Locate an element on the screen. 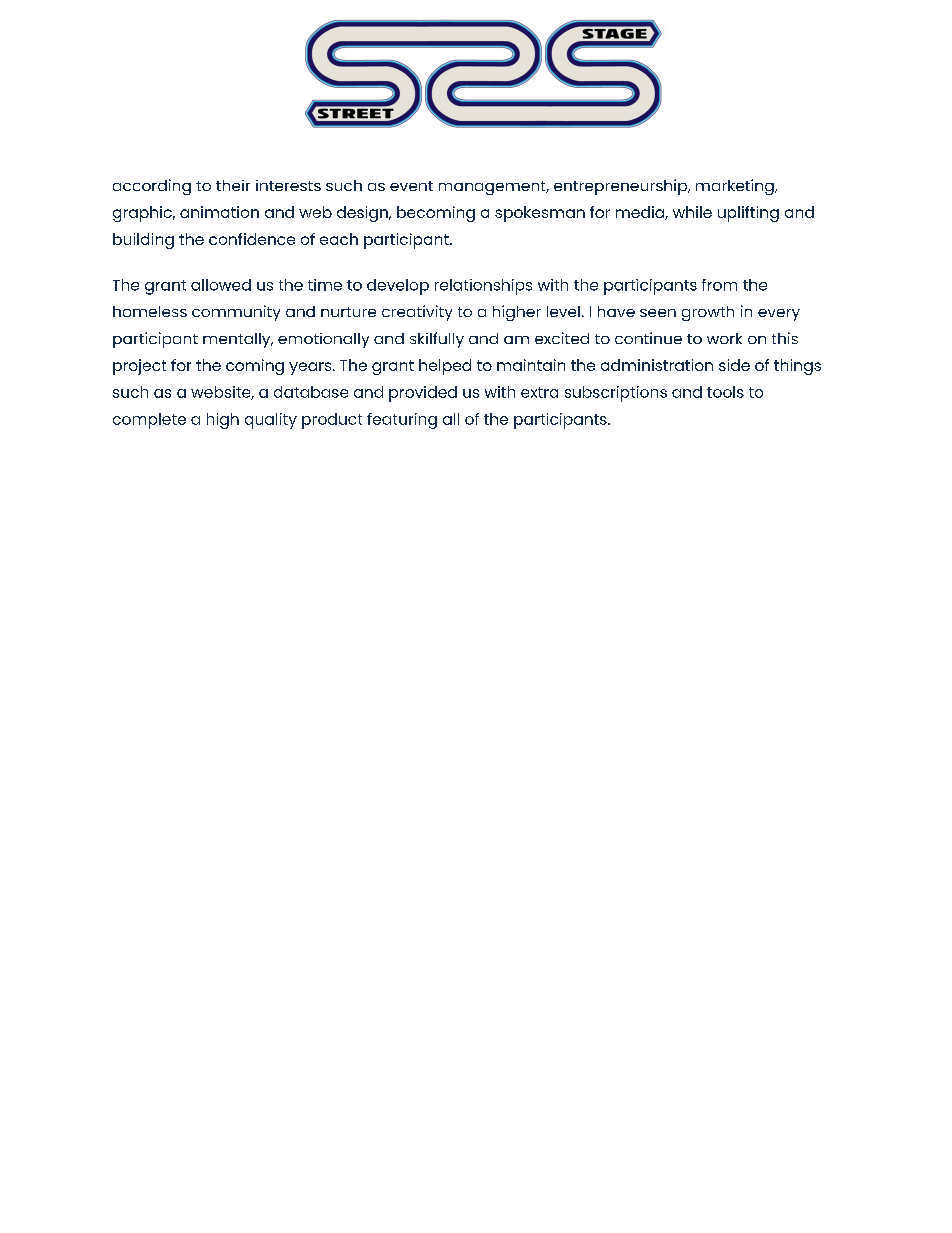 The height and width of the screenshot is (1233, 952). uplifting is located at coordinates (748, 214).
